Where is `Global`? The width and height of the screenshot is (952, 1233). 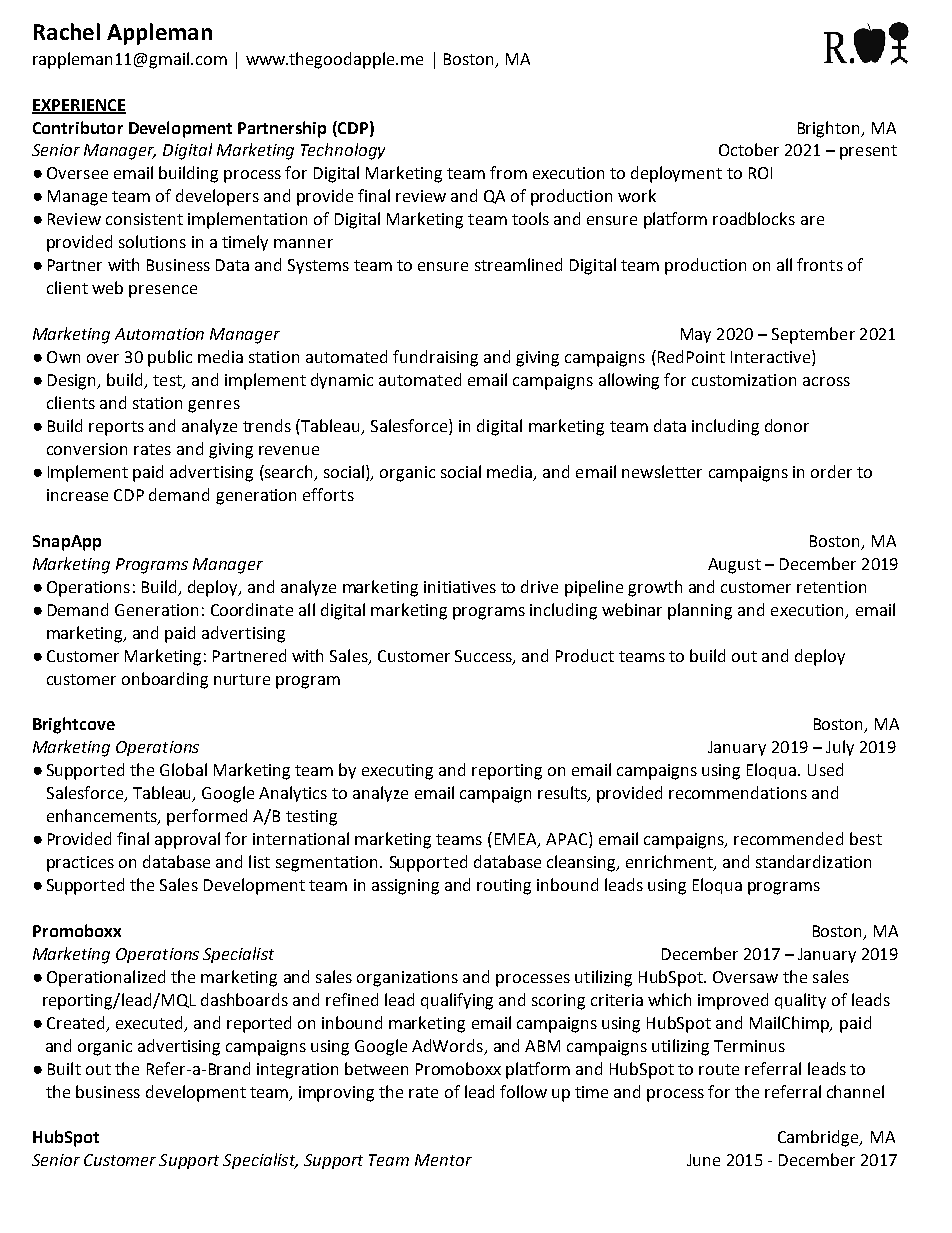 Global is located at coordinates (183, 769).
